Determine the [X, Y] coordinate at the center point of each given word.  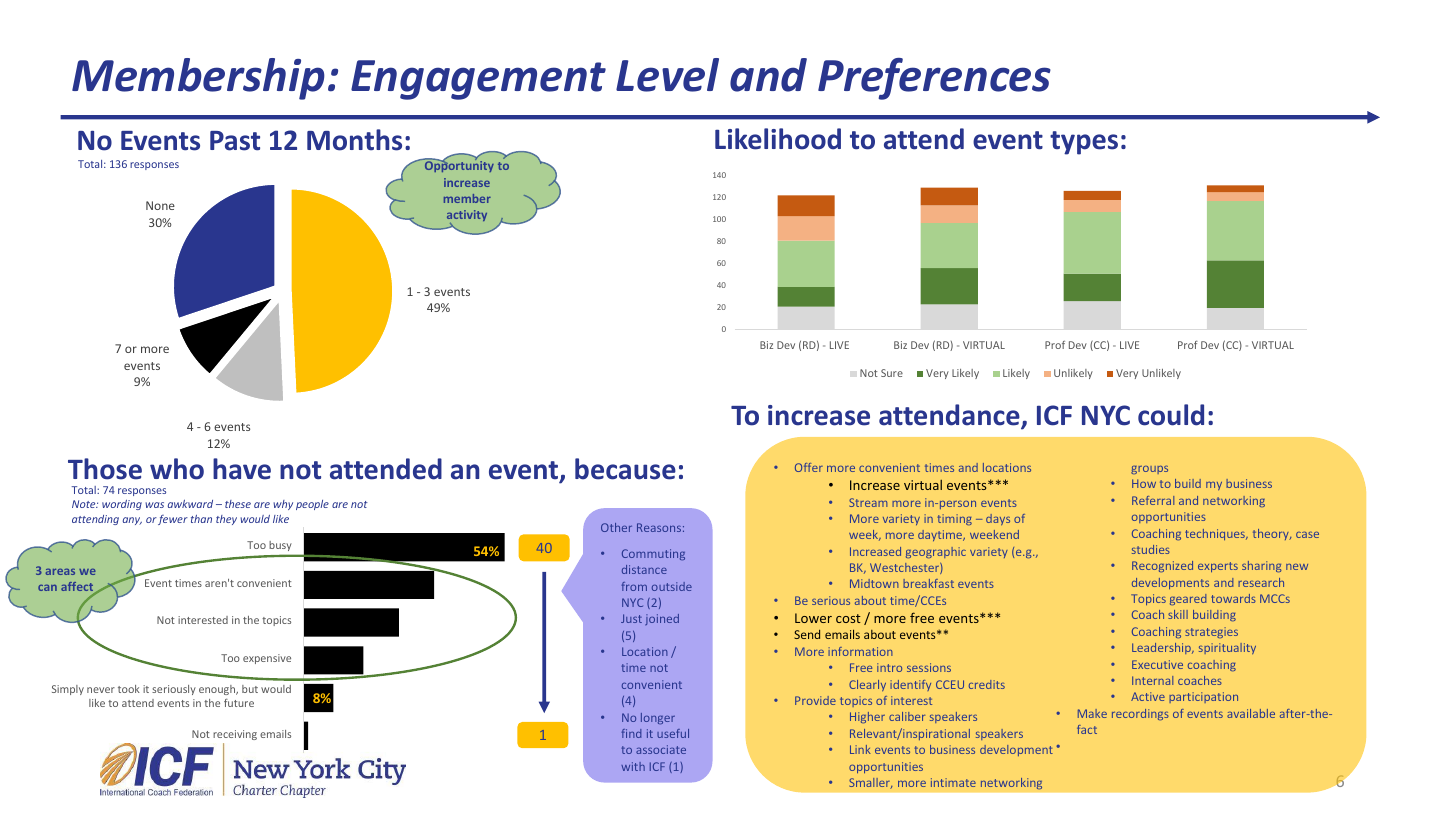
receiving [235, 735]
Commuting [653, 554]
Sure [892, 373]
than [201, 519]
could [1171, 415]
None [160, 205]
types [1084, 143]
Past [235, 141]
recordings [1140, 714]
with [633, 766]
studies [1151, 549]
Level [667, 75]
